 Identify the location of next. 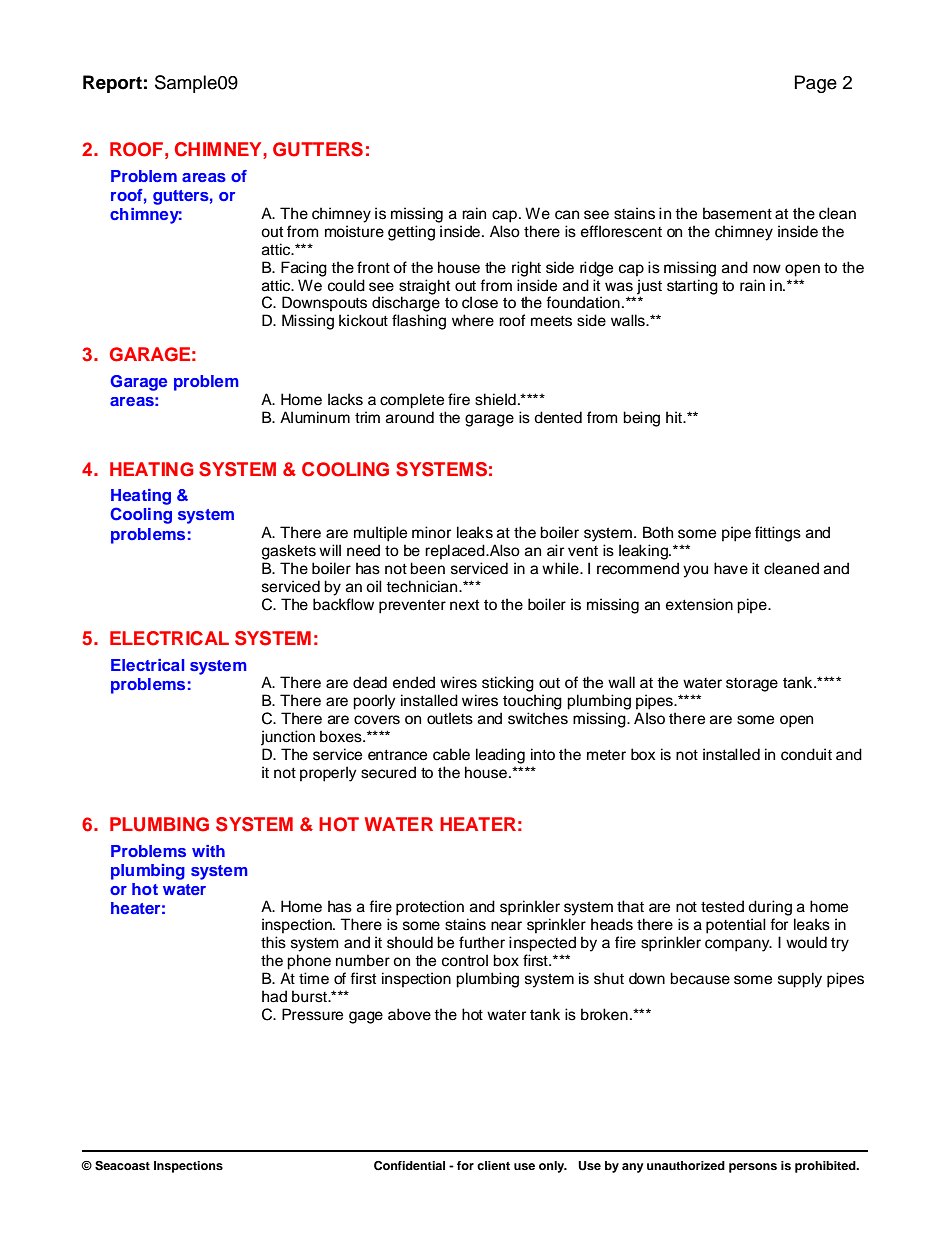
(464, 605).
